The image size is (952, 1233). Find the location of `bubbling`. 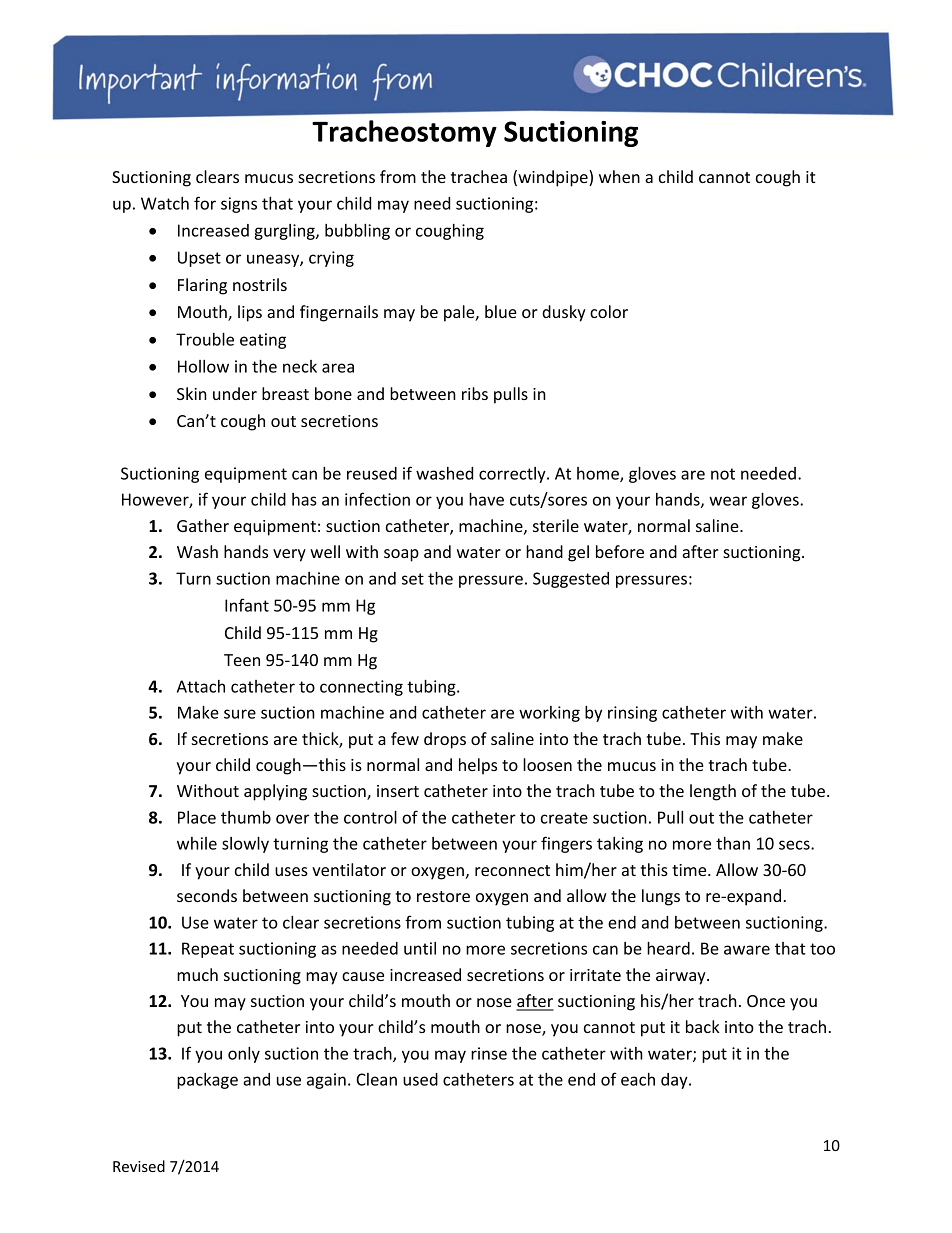

bubbling is located at coordinates (357, 232).
